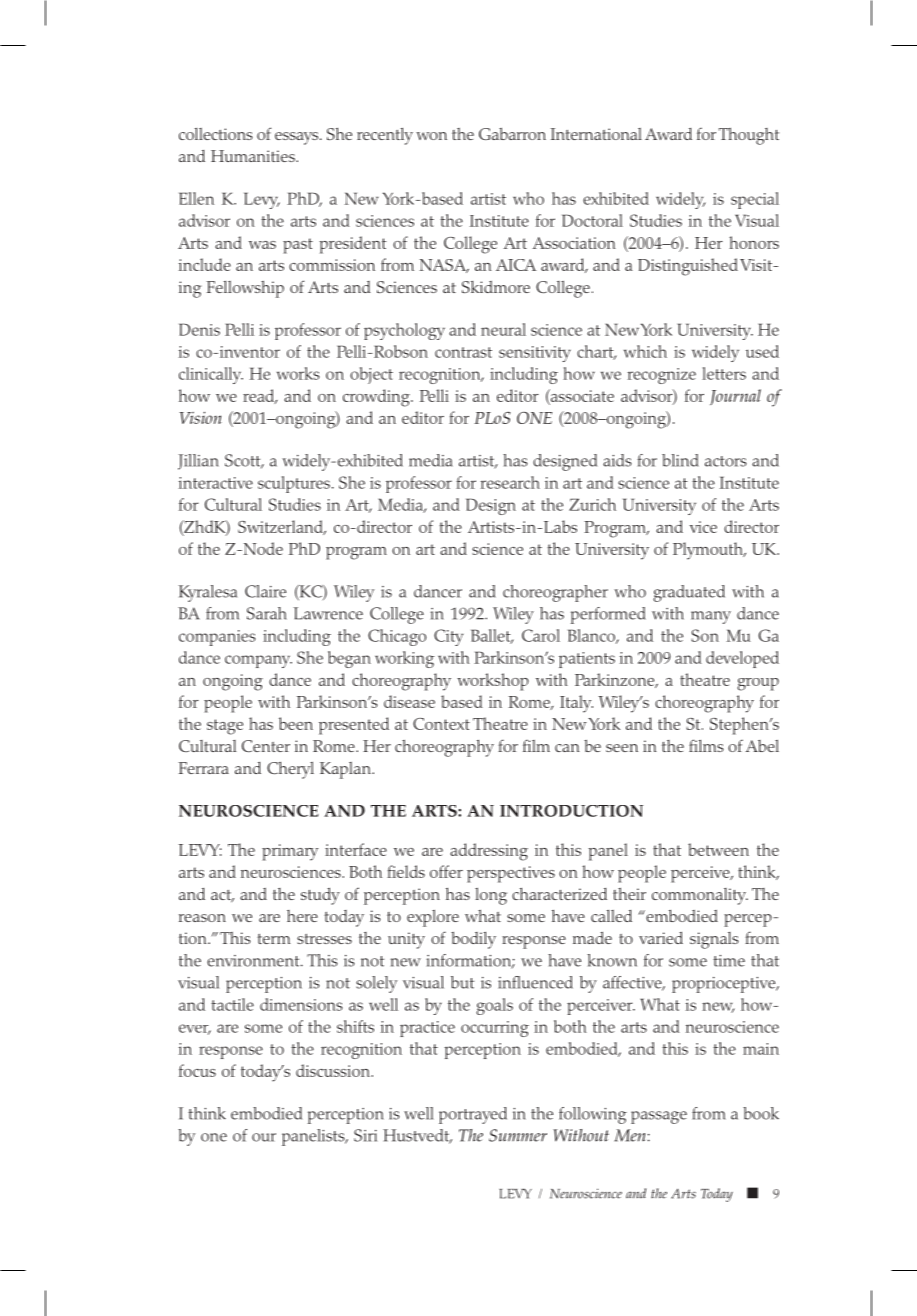 This page has height=1316, width=917. Describe the element at coordinates (473, 1115) in the page. I see `portrayed` at that location.
